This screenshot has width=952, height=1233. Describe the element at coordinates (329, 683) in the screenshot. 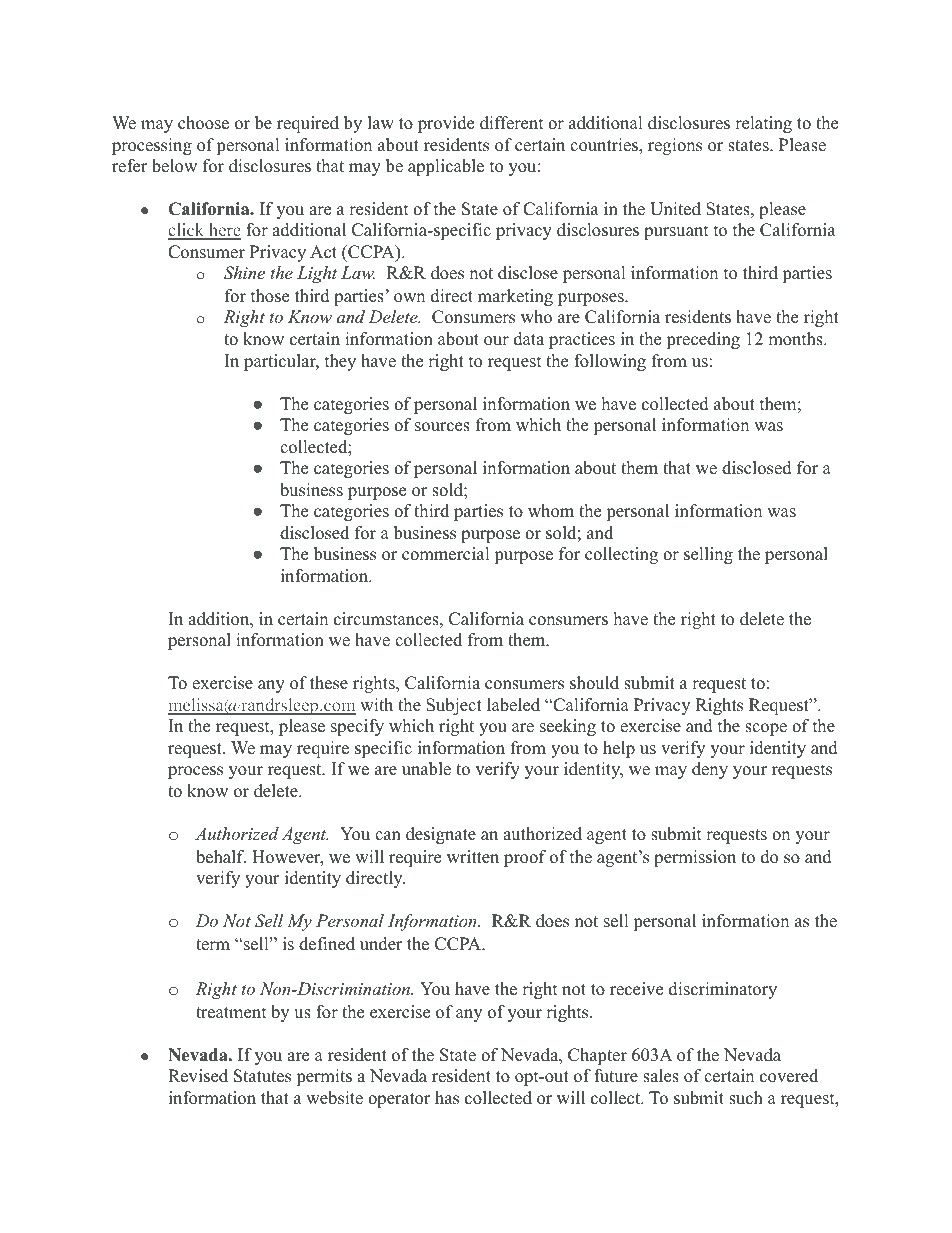

I see `these` at that location.
